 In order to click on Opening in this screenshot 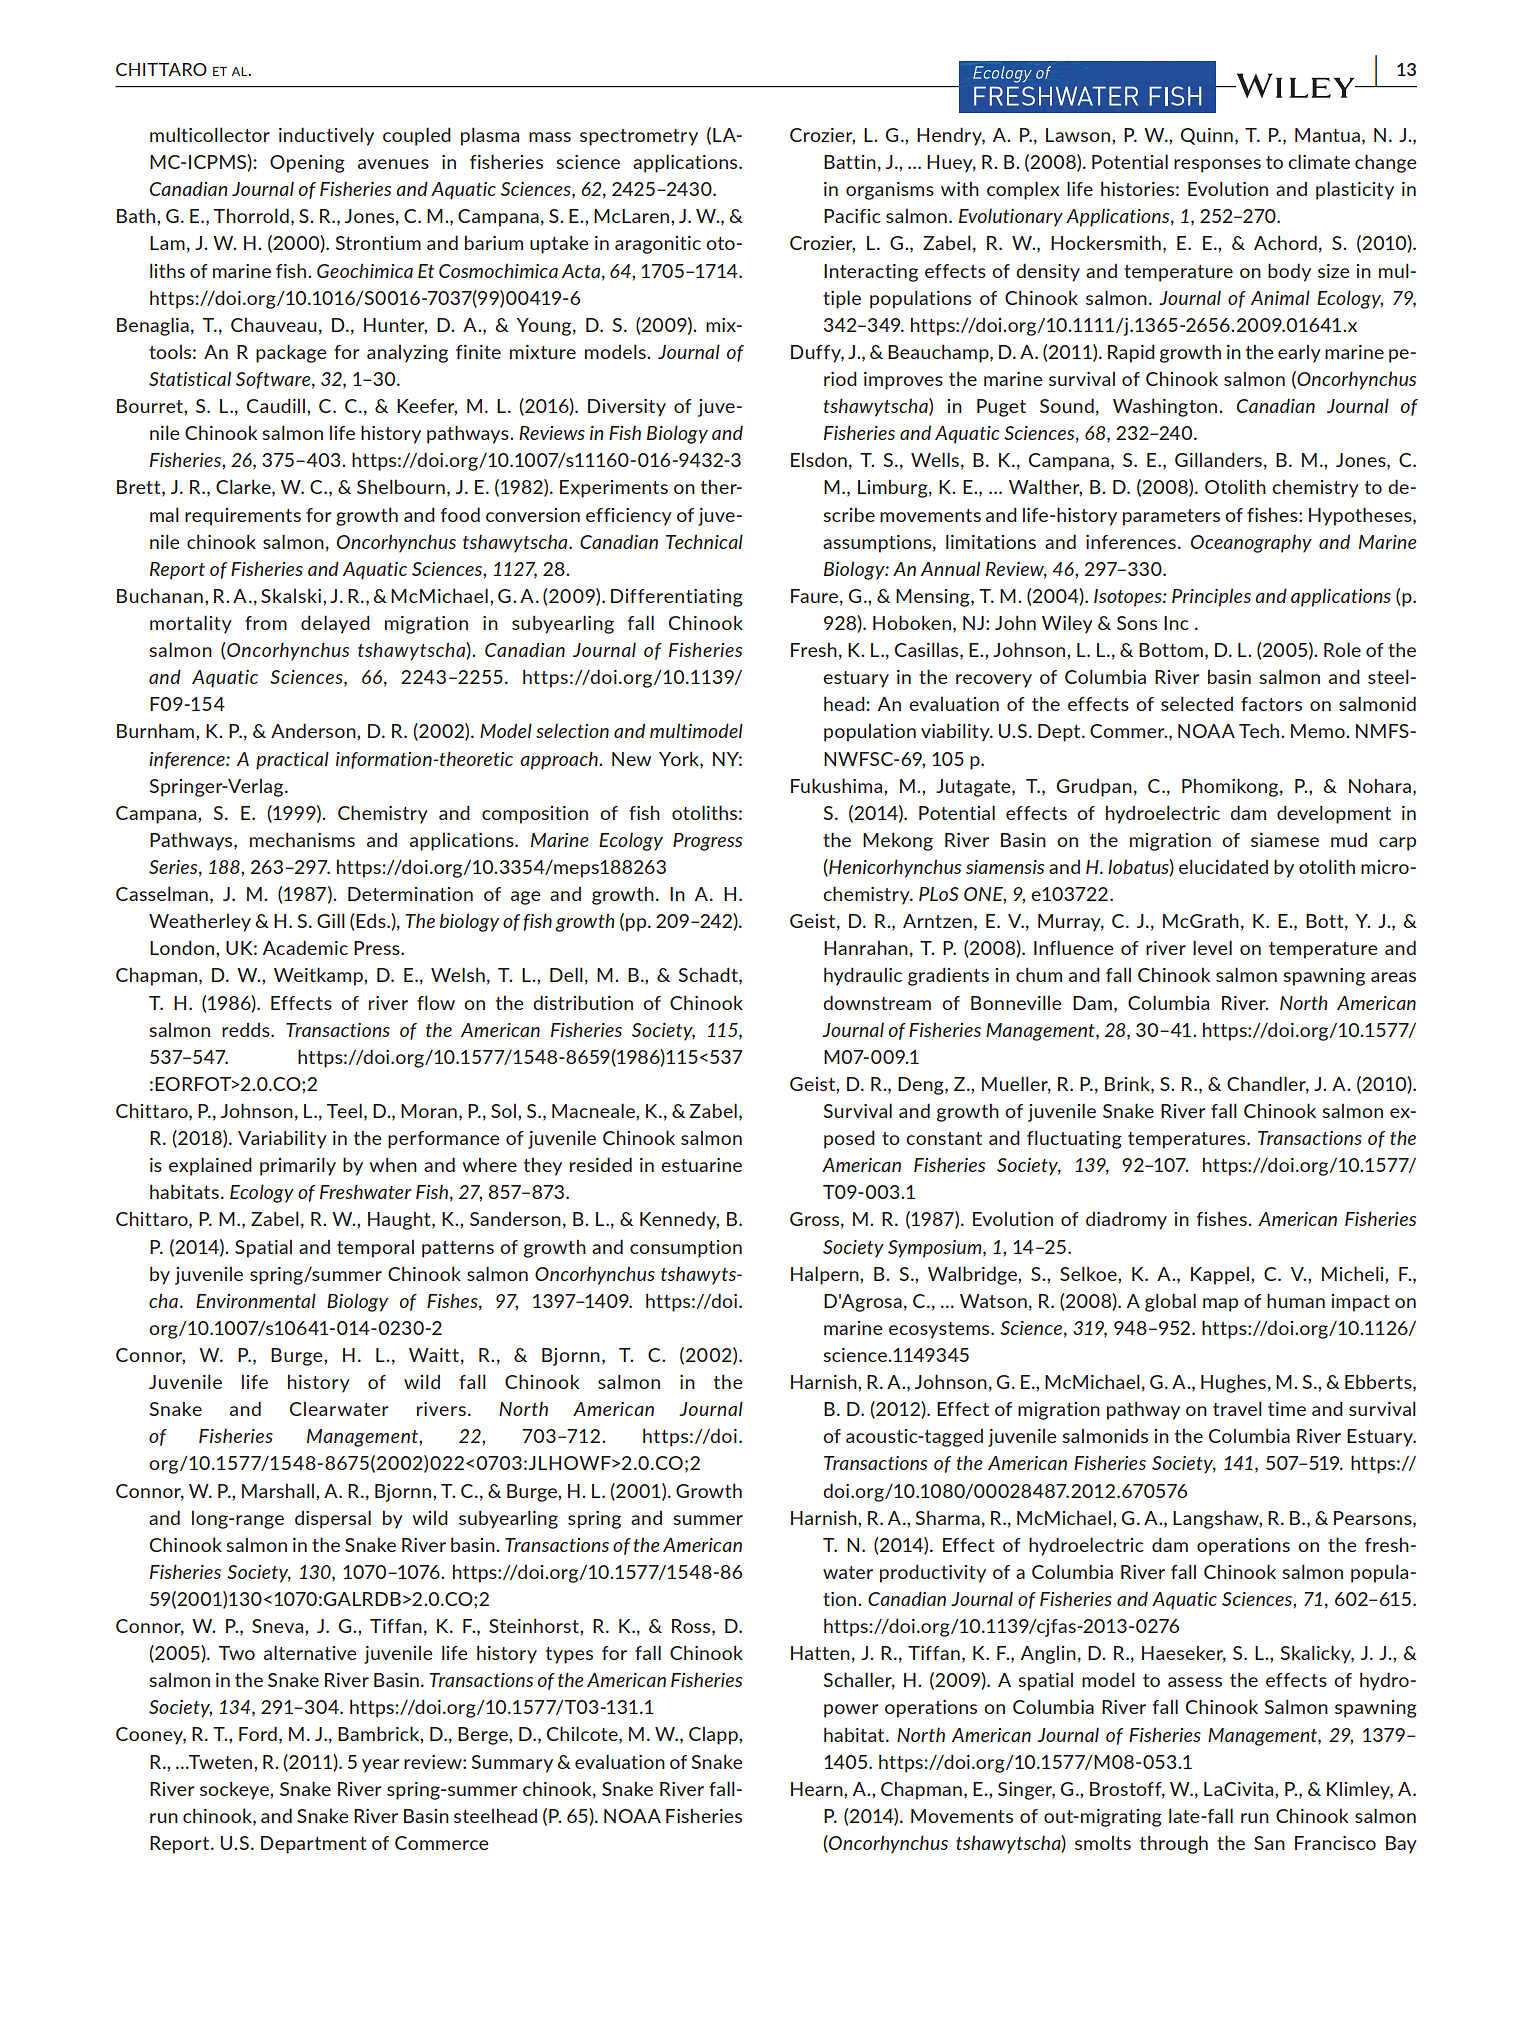, I will do `click(307, 164)`.
